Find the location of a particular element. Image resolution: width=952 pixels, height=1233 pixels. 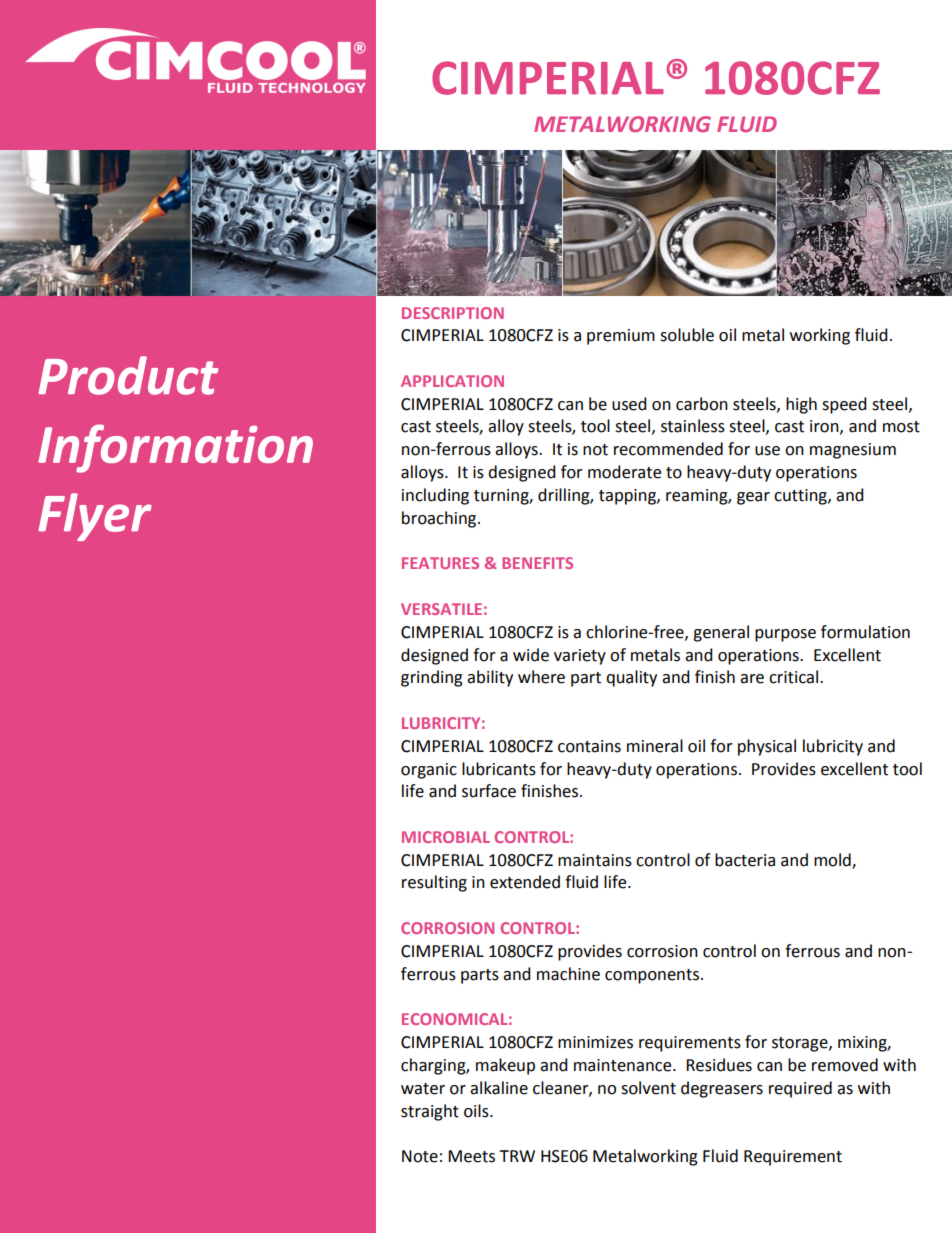

DESCRIPTION is located at coordinates (453, 313).
